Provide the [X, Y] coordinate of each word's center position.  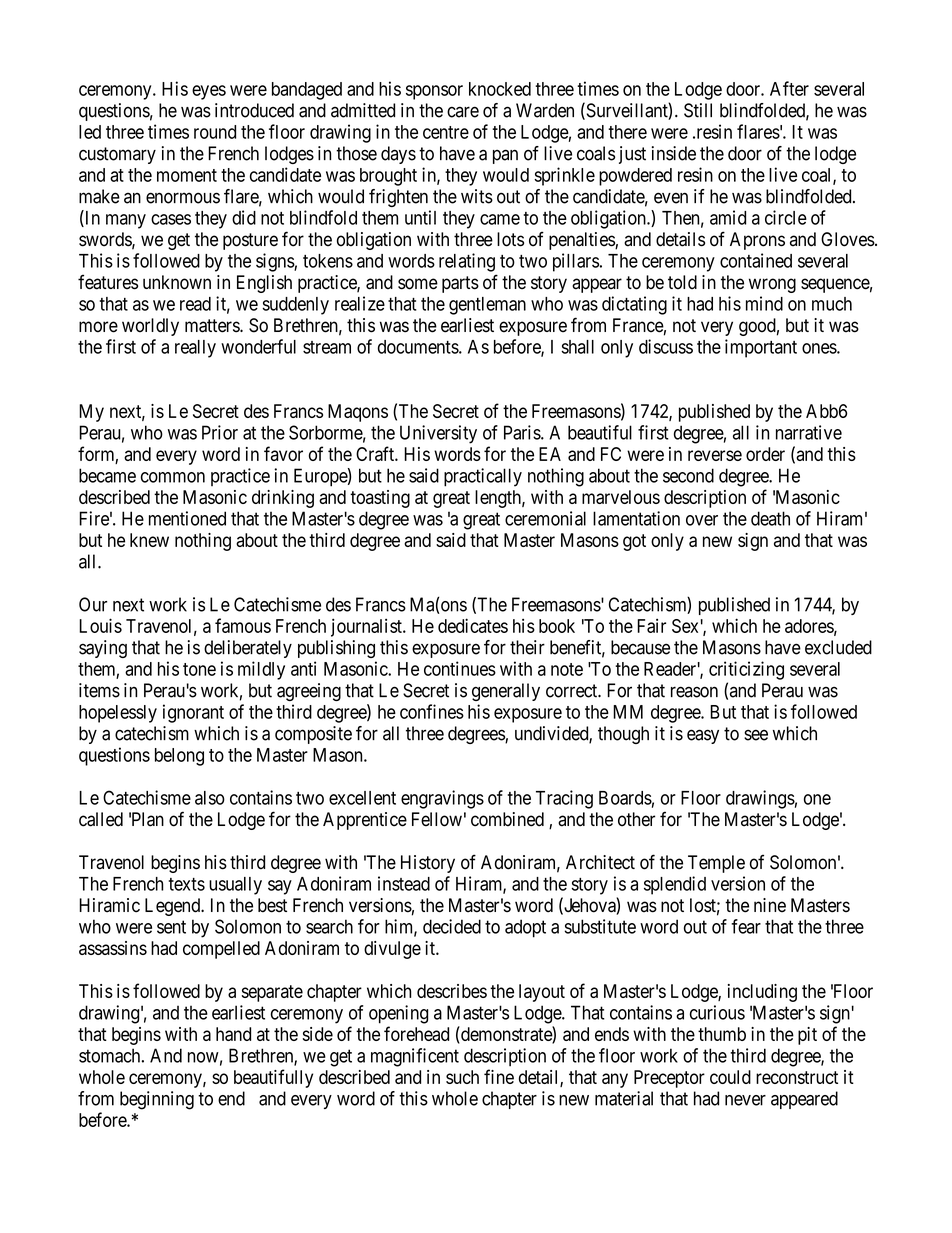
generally [506, 692]
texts [187, 884]
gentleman [487, 306]
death [770, 518]
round [215, 132]
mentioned [187, 518]
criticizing [746, 670]
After [789, 88]
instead [404, 883]
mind [764, 303]
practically [483, 477]
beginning [157, 1100]
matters [213, 326]
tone [199, 669]
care [463, 112]
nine [770, 905]
